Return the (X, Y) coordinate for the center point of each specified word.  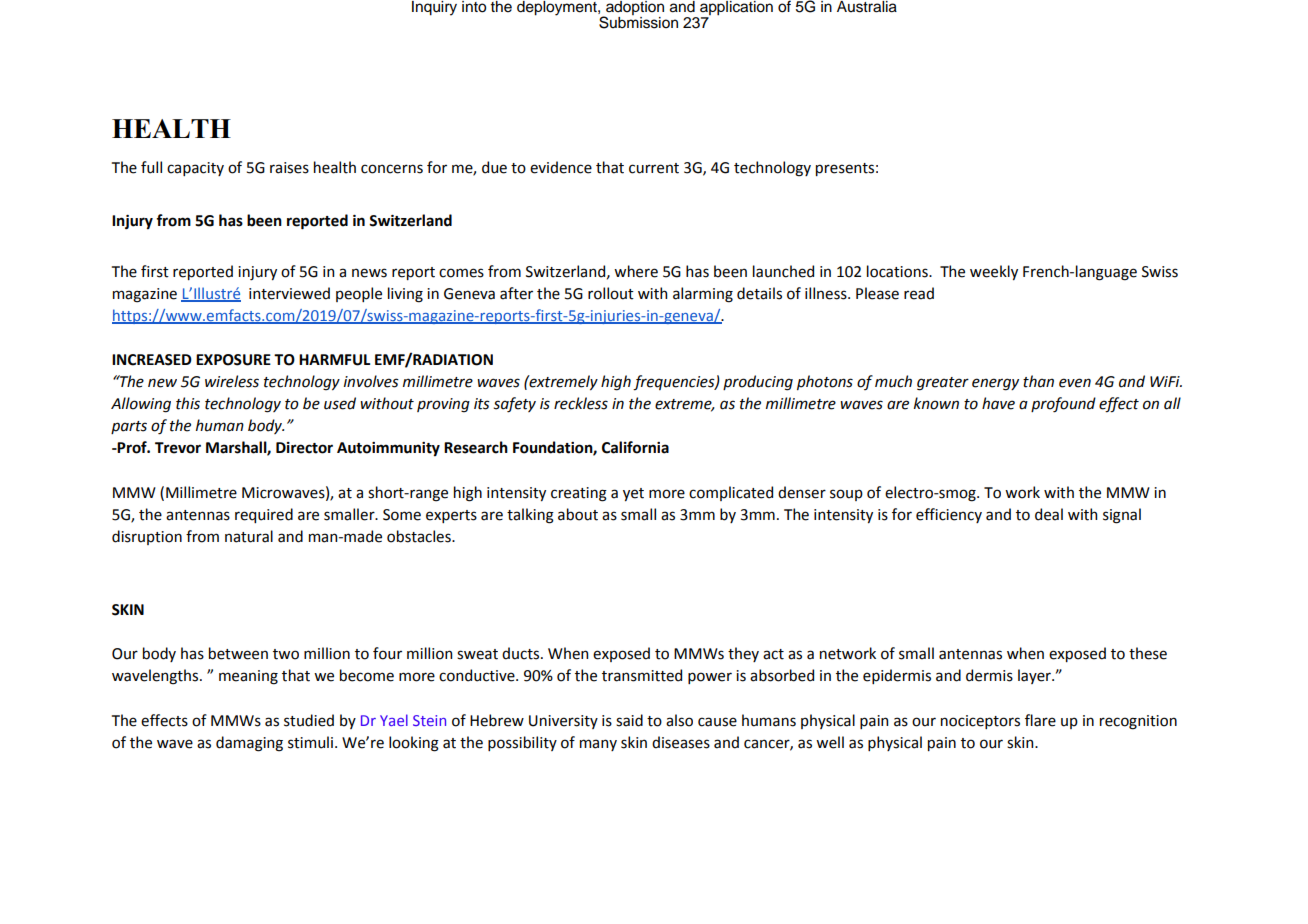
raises (289, 168)
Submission (638, 21)
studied (309, 720)
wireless (232, 381)
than (1038, 381)
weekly (994, 272)
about (578, 514)
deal (1049, 514)
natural (249, 536)
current (654, 168)
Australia (867, 7)
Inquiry (434, 8)
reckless (581, 403)
